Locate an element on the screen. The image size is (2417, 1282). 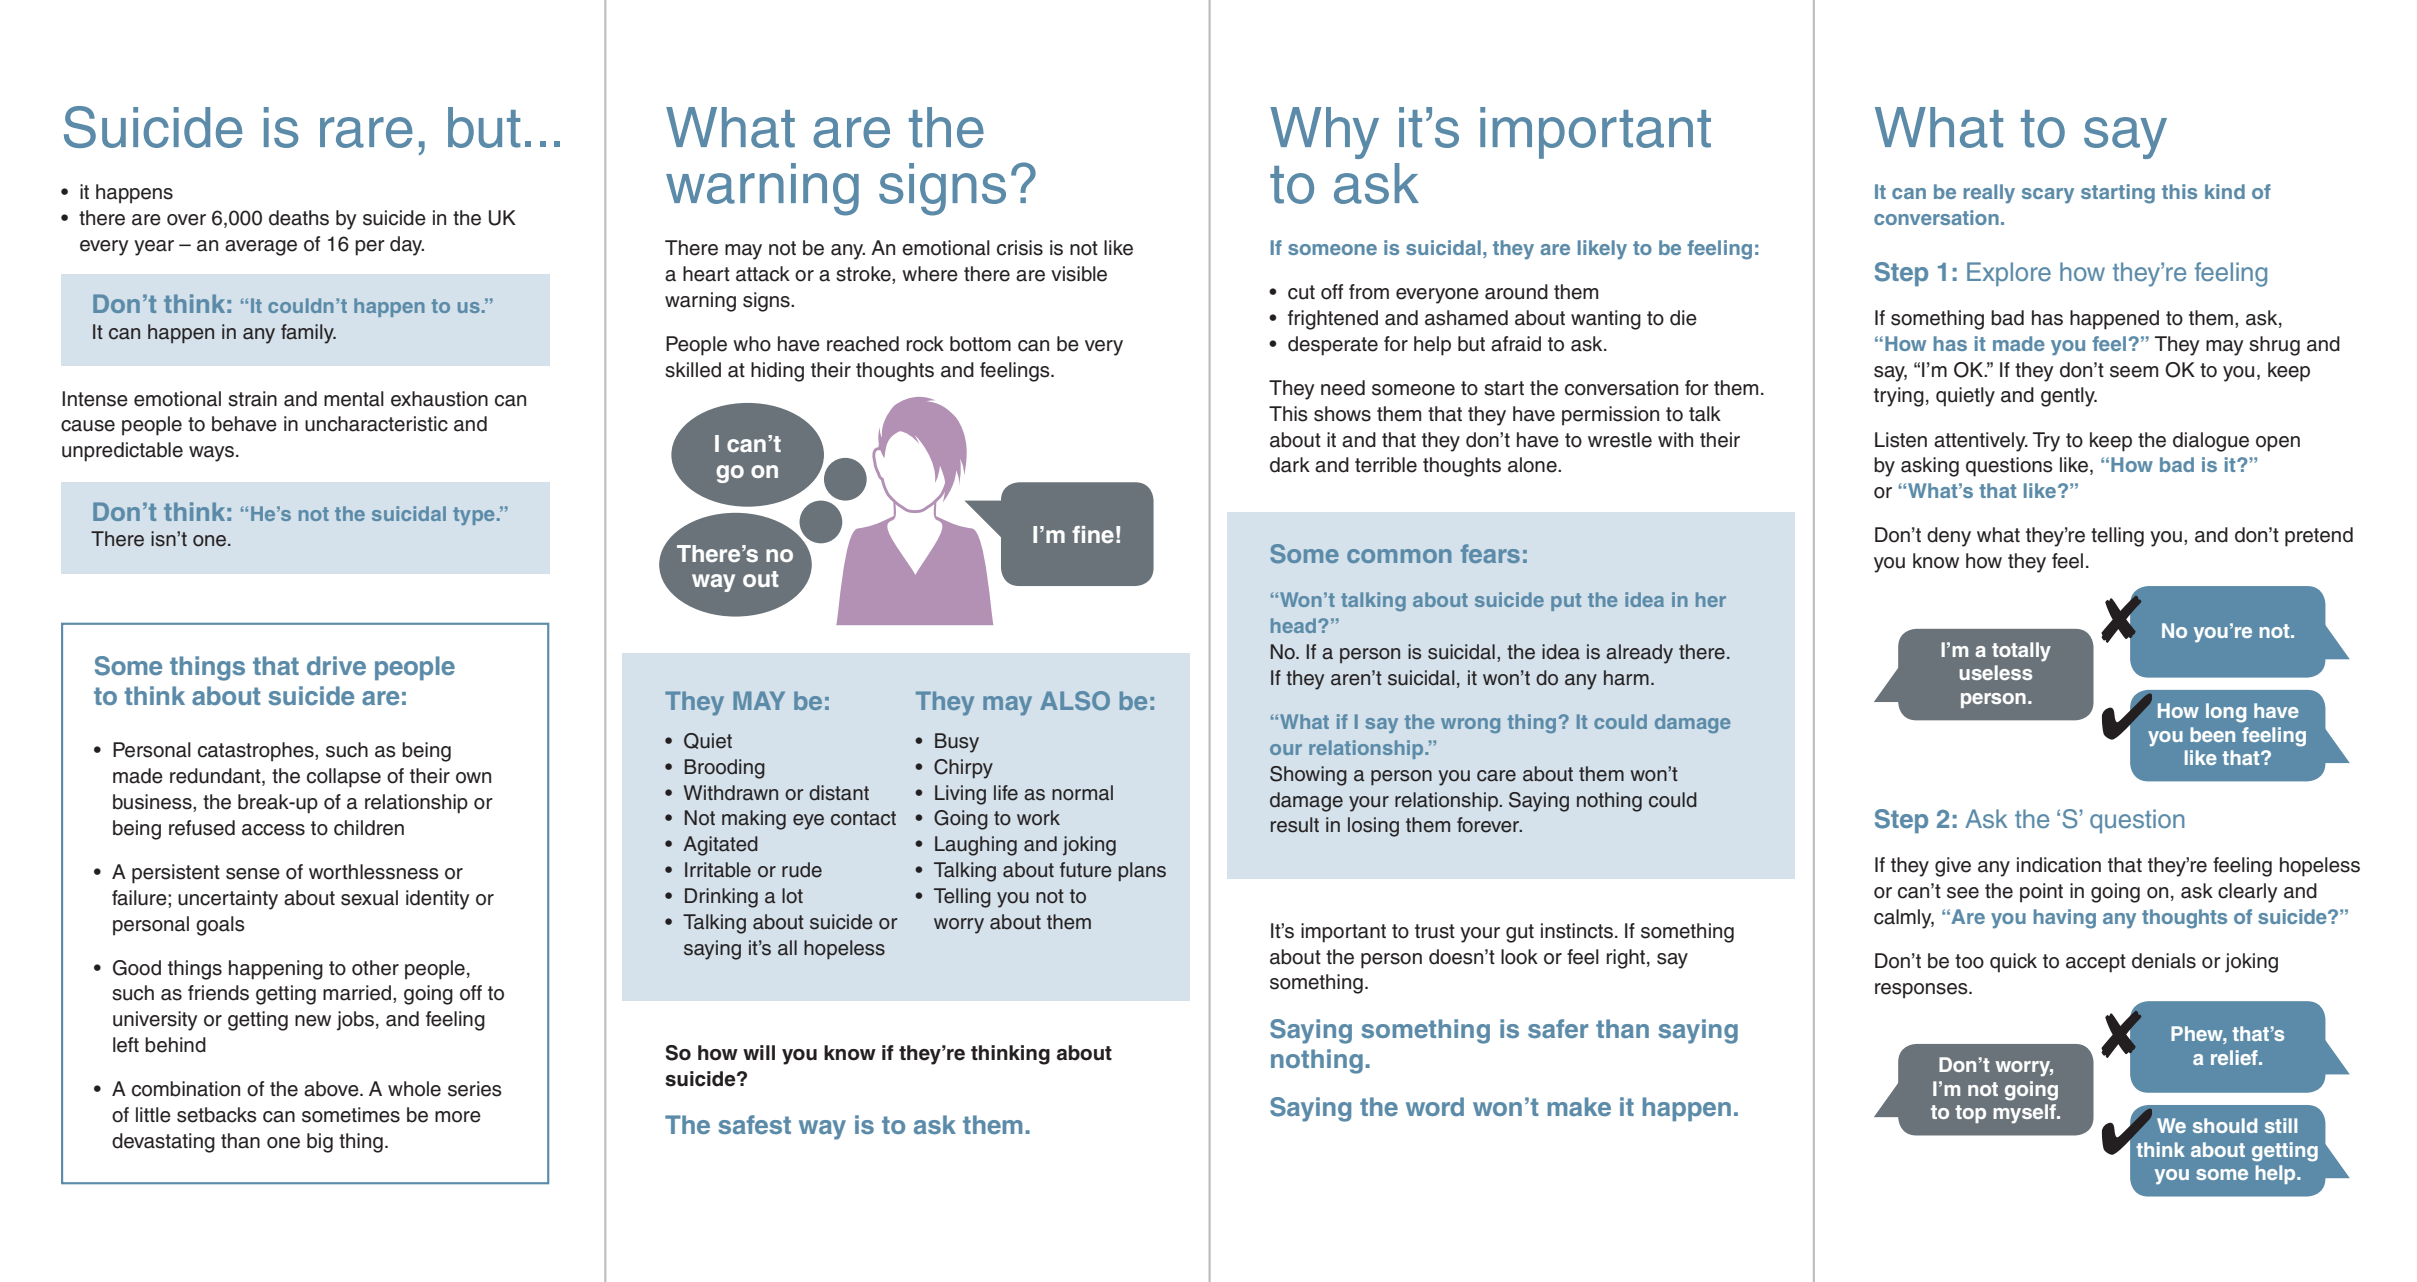
head is located at coordinates (1295, 625).
